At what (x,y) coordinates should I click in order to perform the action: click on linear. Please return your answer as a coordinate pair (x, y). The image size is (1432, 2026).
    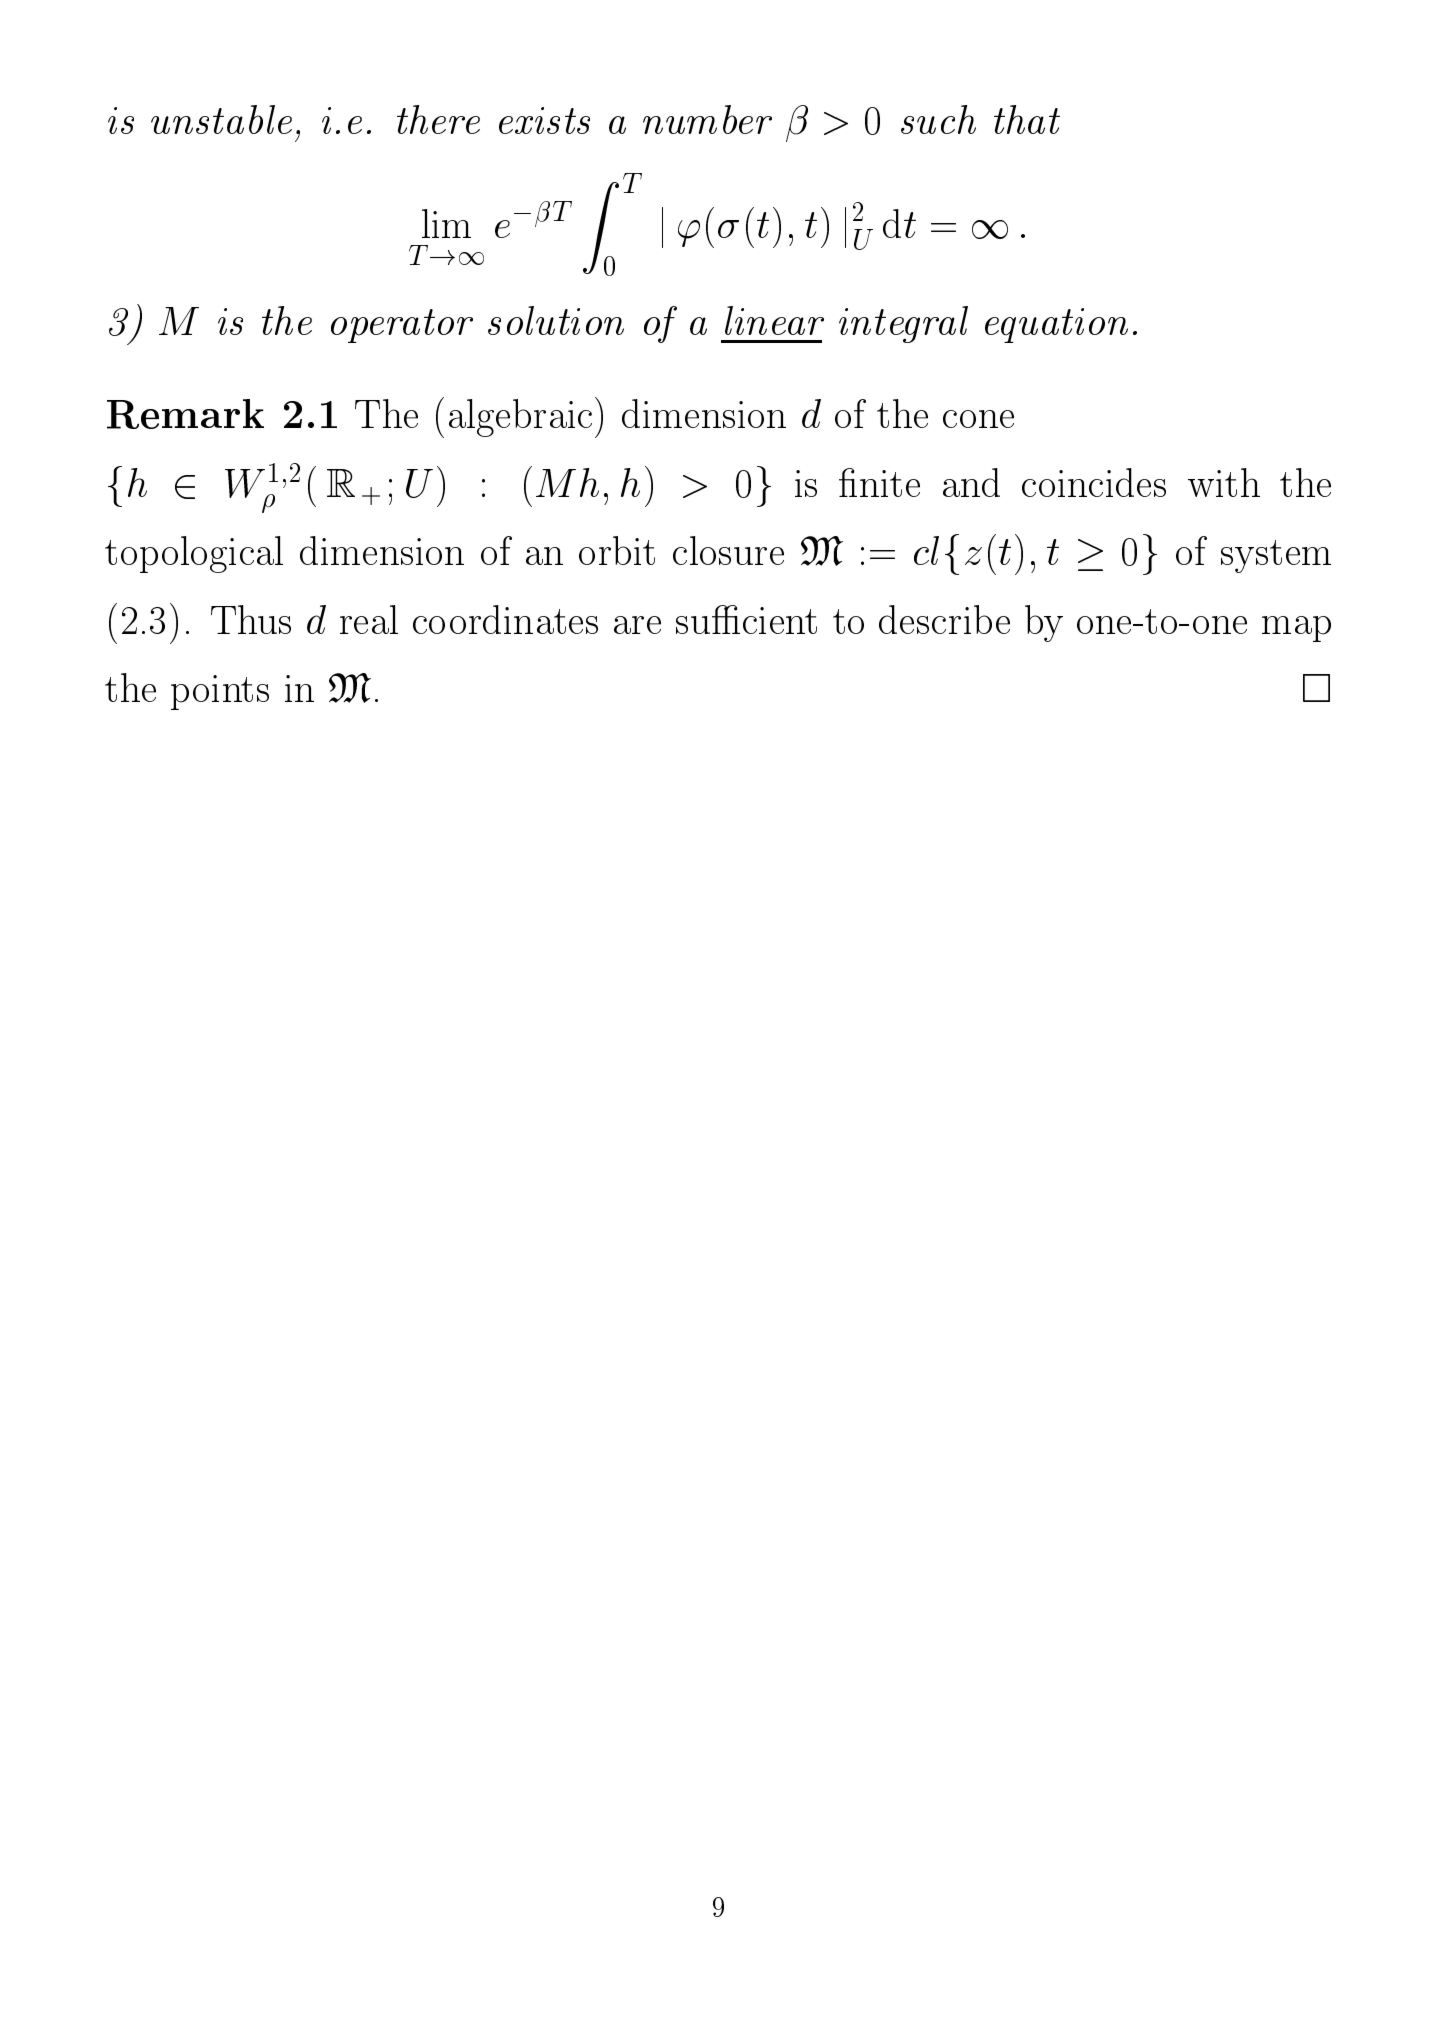
    Looking at the image, I should click on (774, 320).
